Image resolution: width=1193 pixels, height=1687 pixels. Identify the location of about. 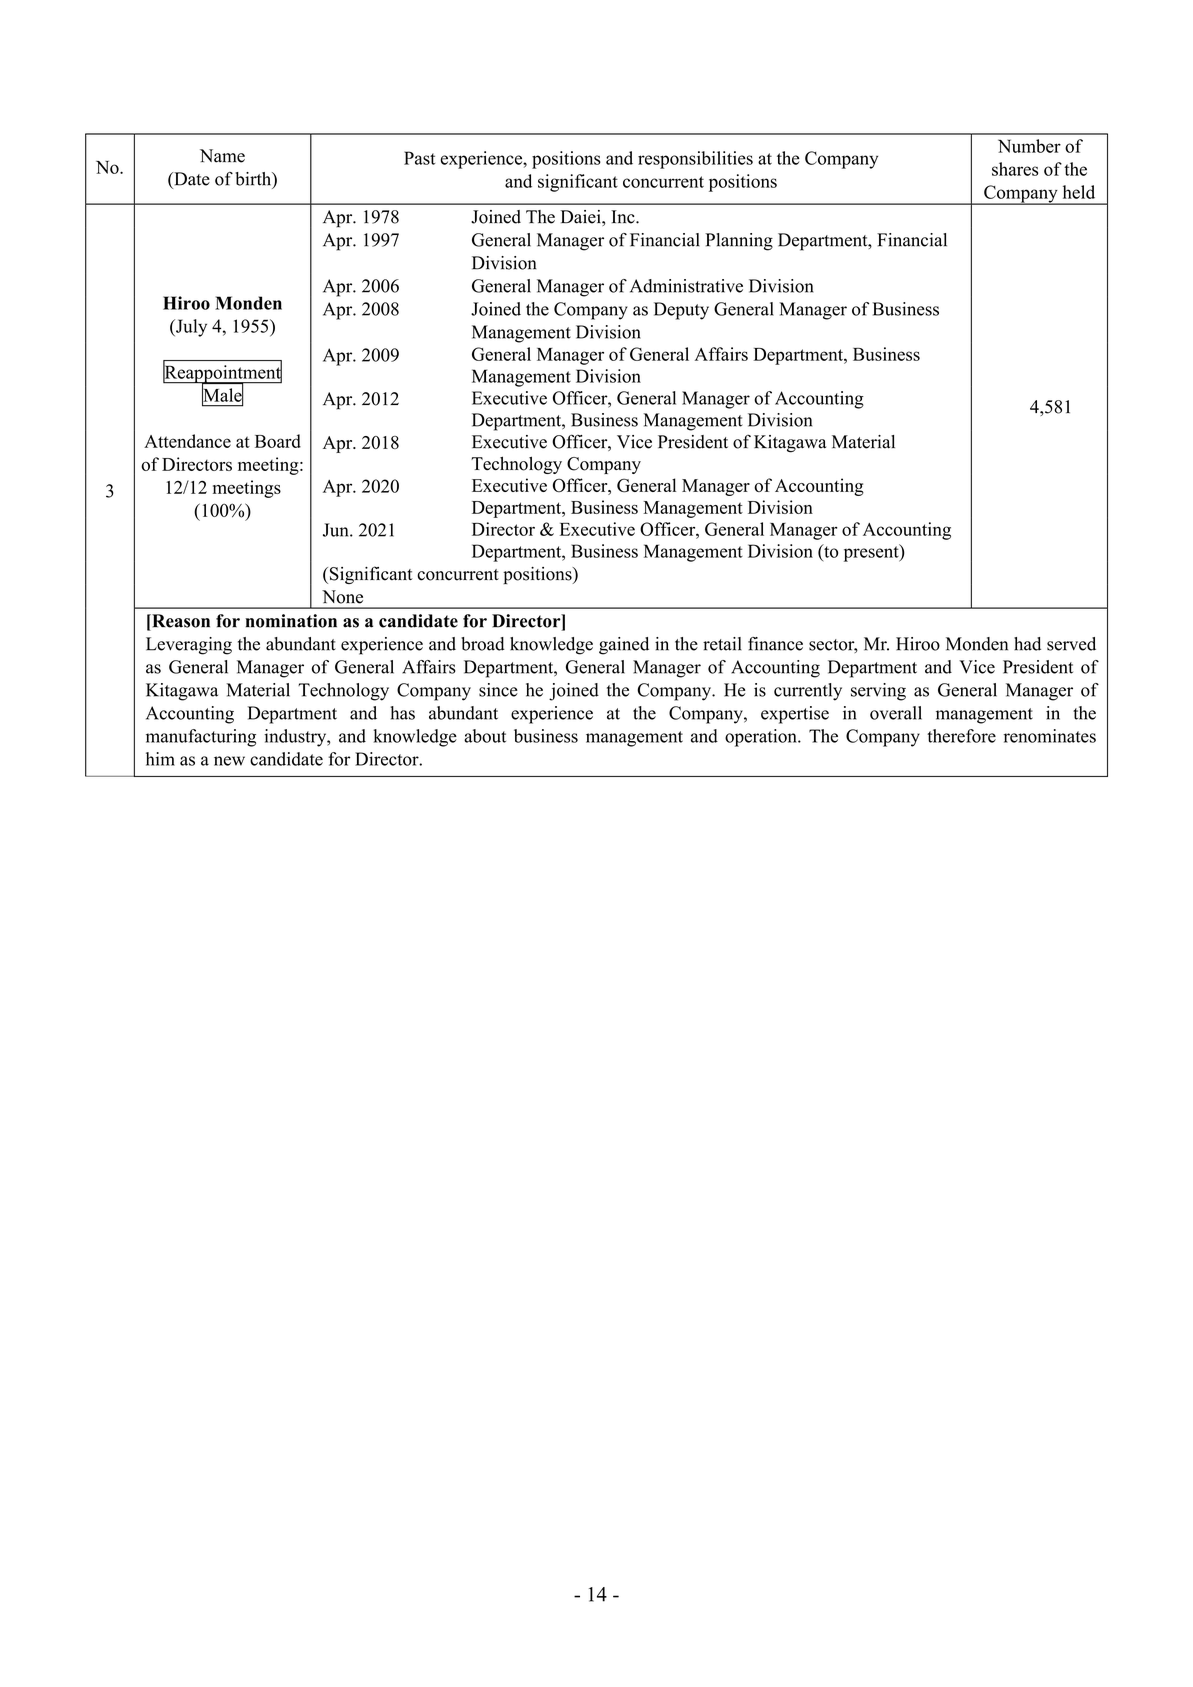
(485, 736).
